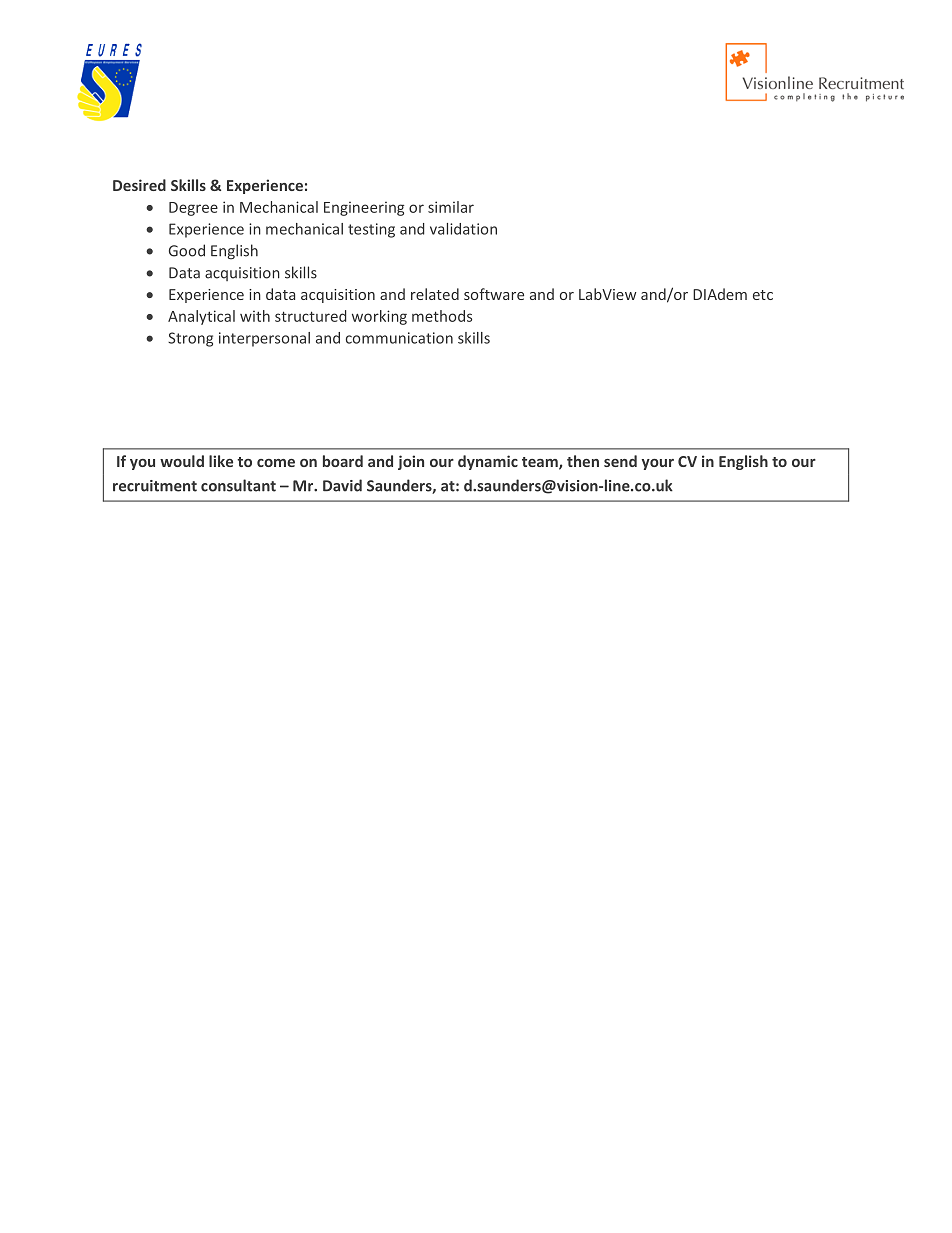  What do you see at coordinates (238, 485) in the document?
I see `consultant` at bounding box center [238, 485].
